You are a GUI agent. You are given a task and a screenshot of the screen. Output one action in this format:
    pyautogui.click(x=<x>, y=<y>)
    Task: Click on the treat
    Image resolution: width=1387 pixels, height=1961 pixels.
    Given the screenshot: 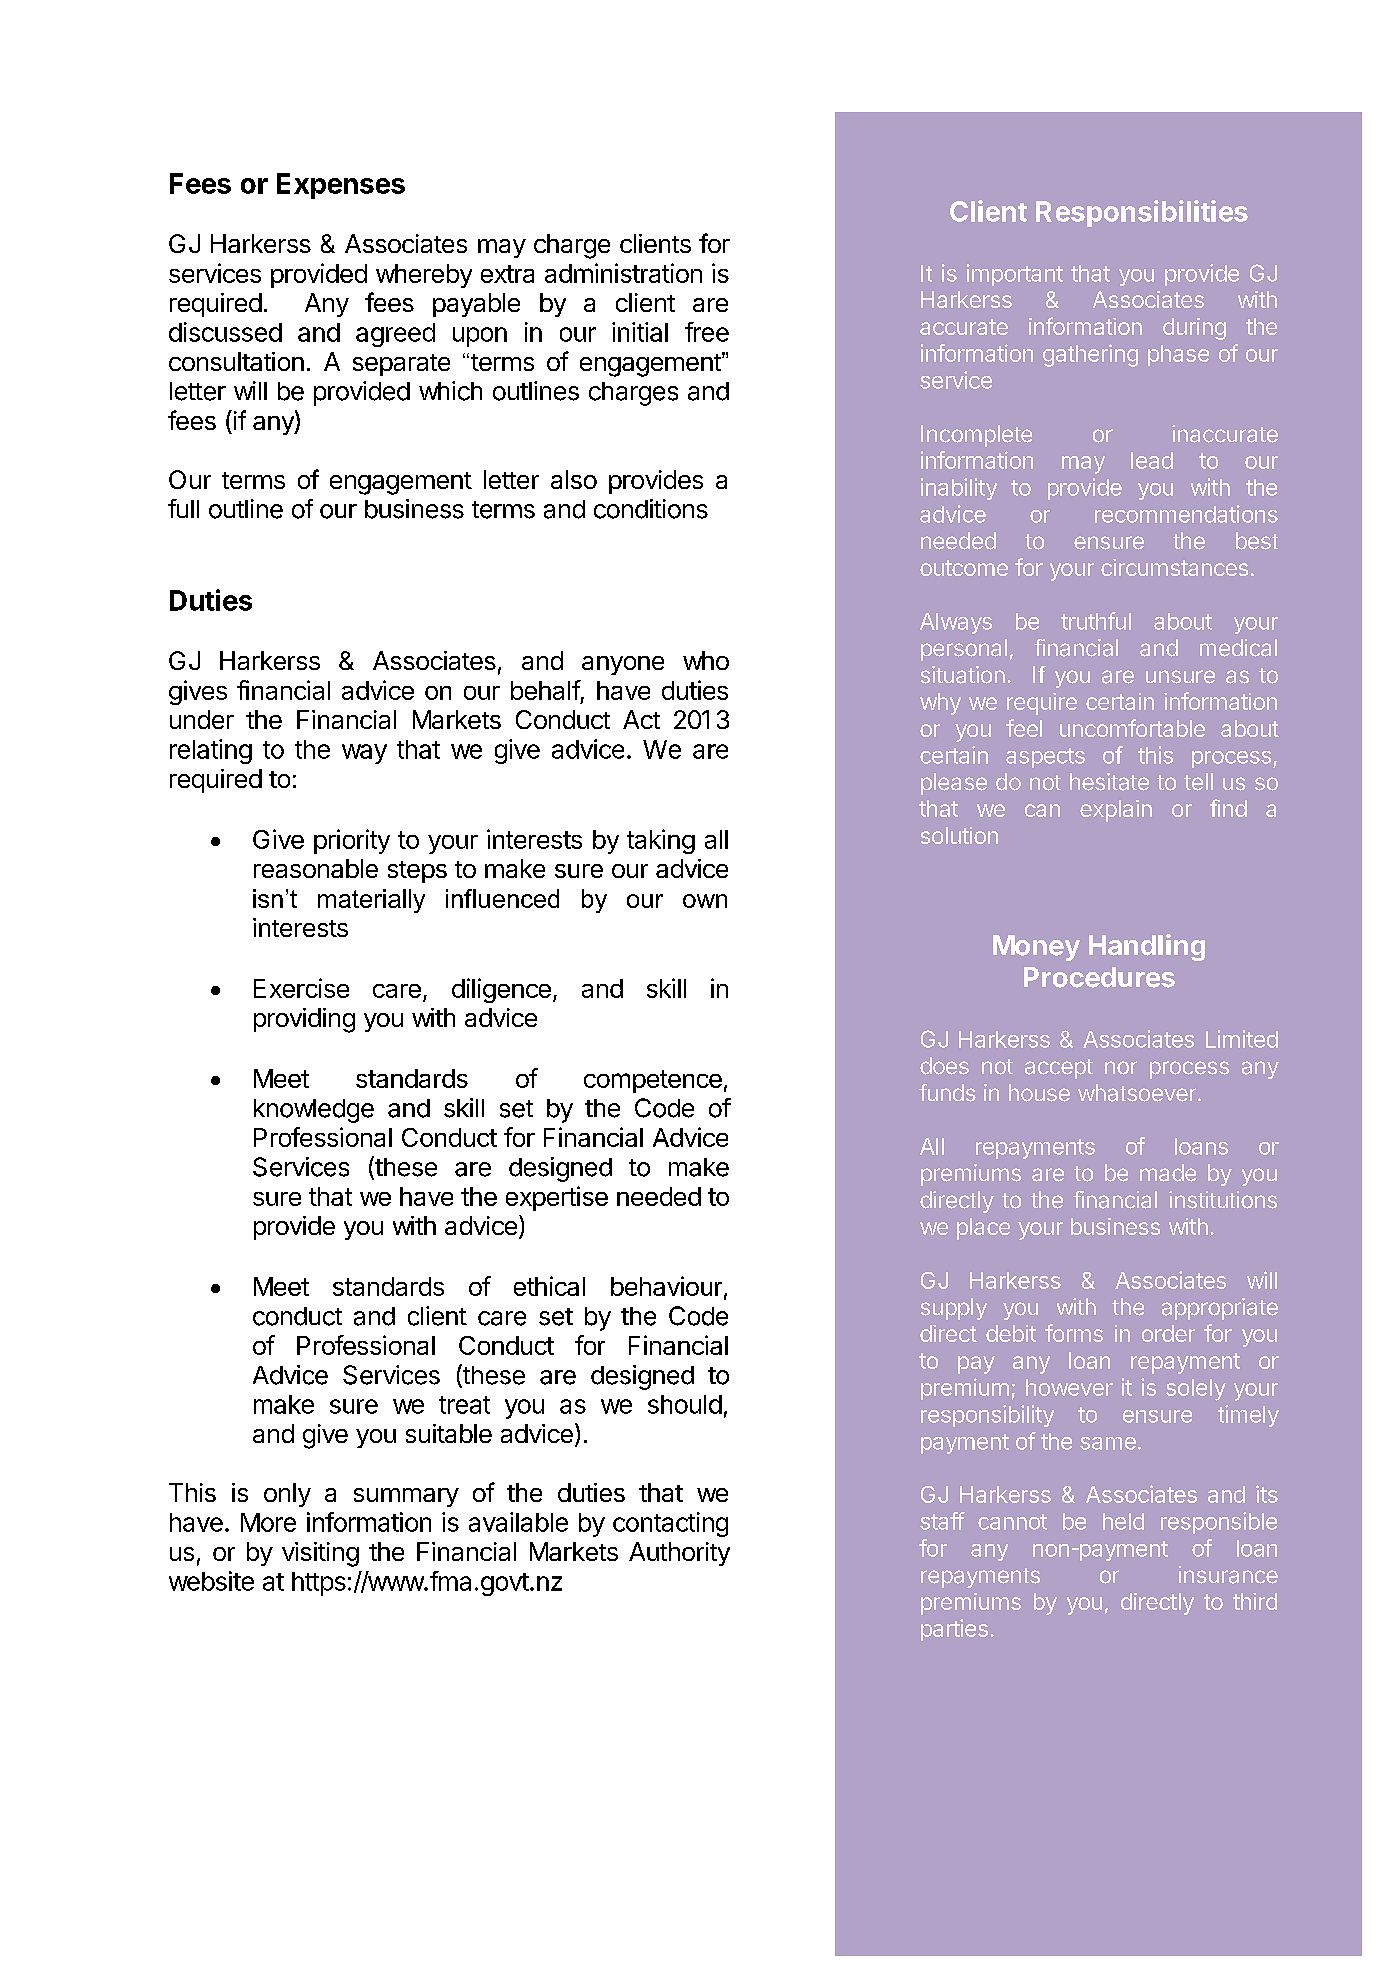 What is the action you would take?
    pyautogui.click(x=464, y=1405)
